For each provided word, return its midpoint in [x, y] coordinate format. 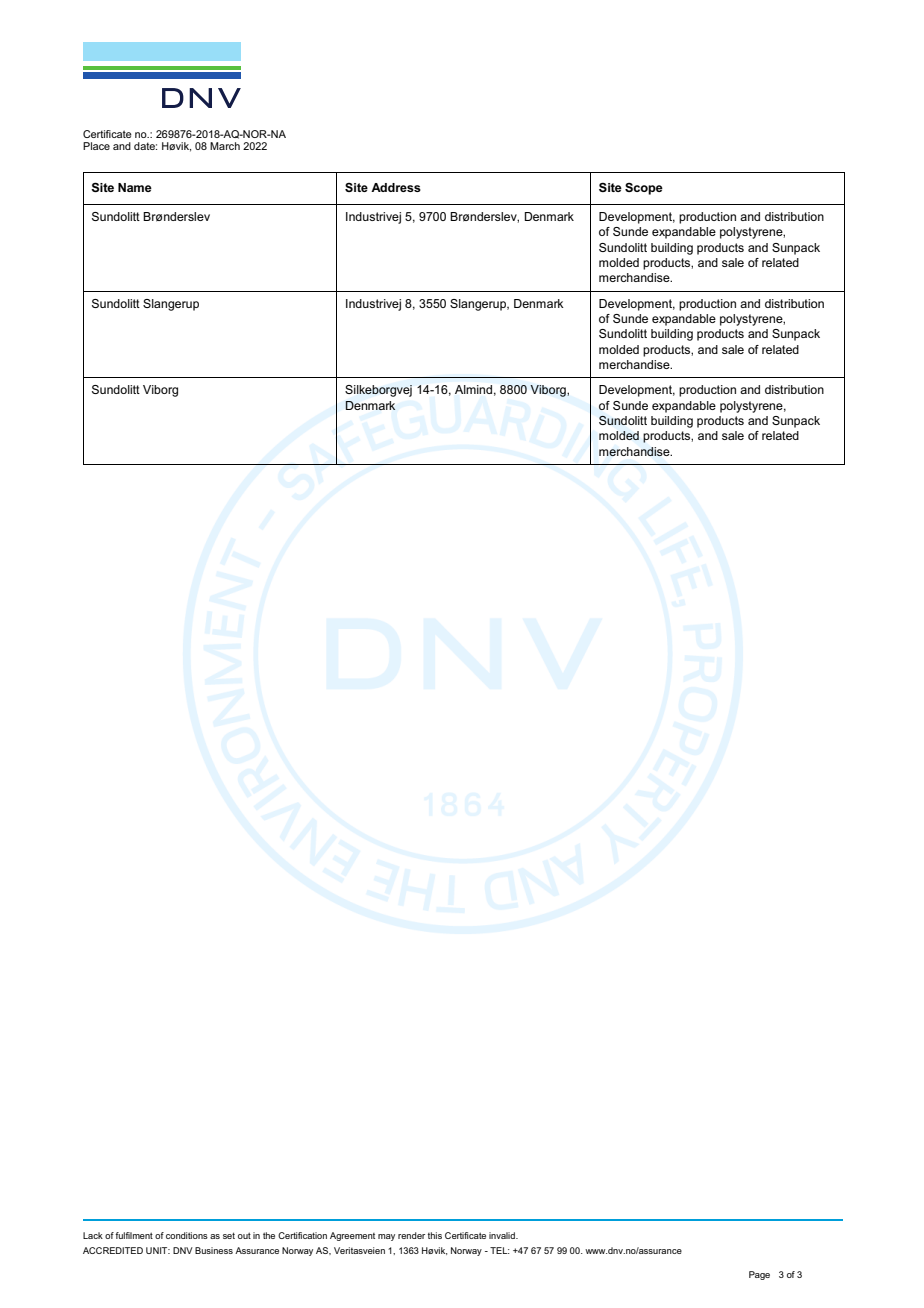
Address [396, 187]
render [411, 1235]
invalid [503, 1235]
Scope [644, 189]
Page [759, 1275]
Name [135, 187]
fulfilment [134, 1235]
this [435, 1235]
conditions [187, 1235]
